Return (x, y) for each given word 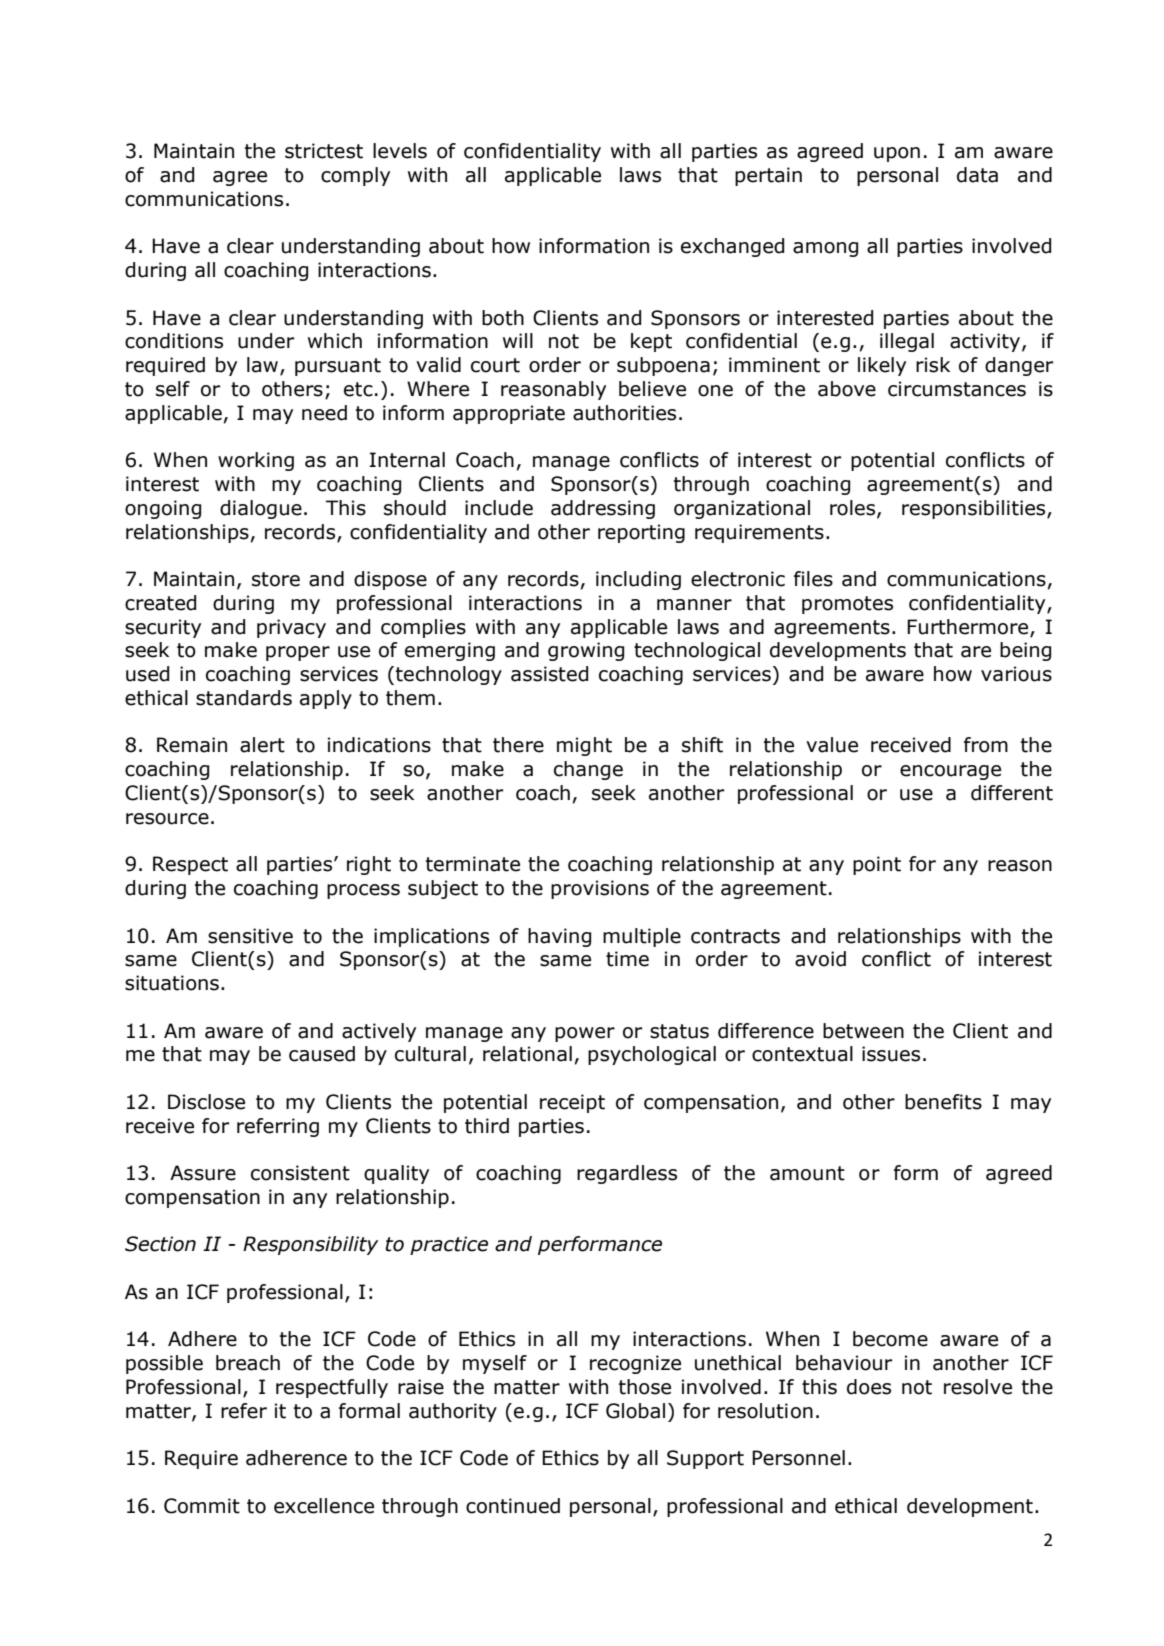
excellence (324, 1506)
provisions (600, 889)
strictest (324, 151)
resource (167, 819)
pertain (768, 176)
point (877, 865)
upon (897, 154)
